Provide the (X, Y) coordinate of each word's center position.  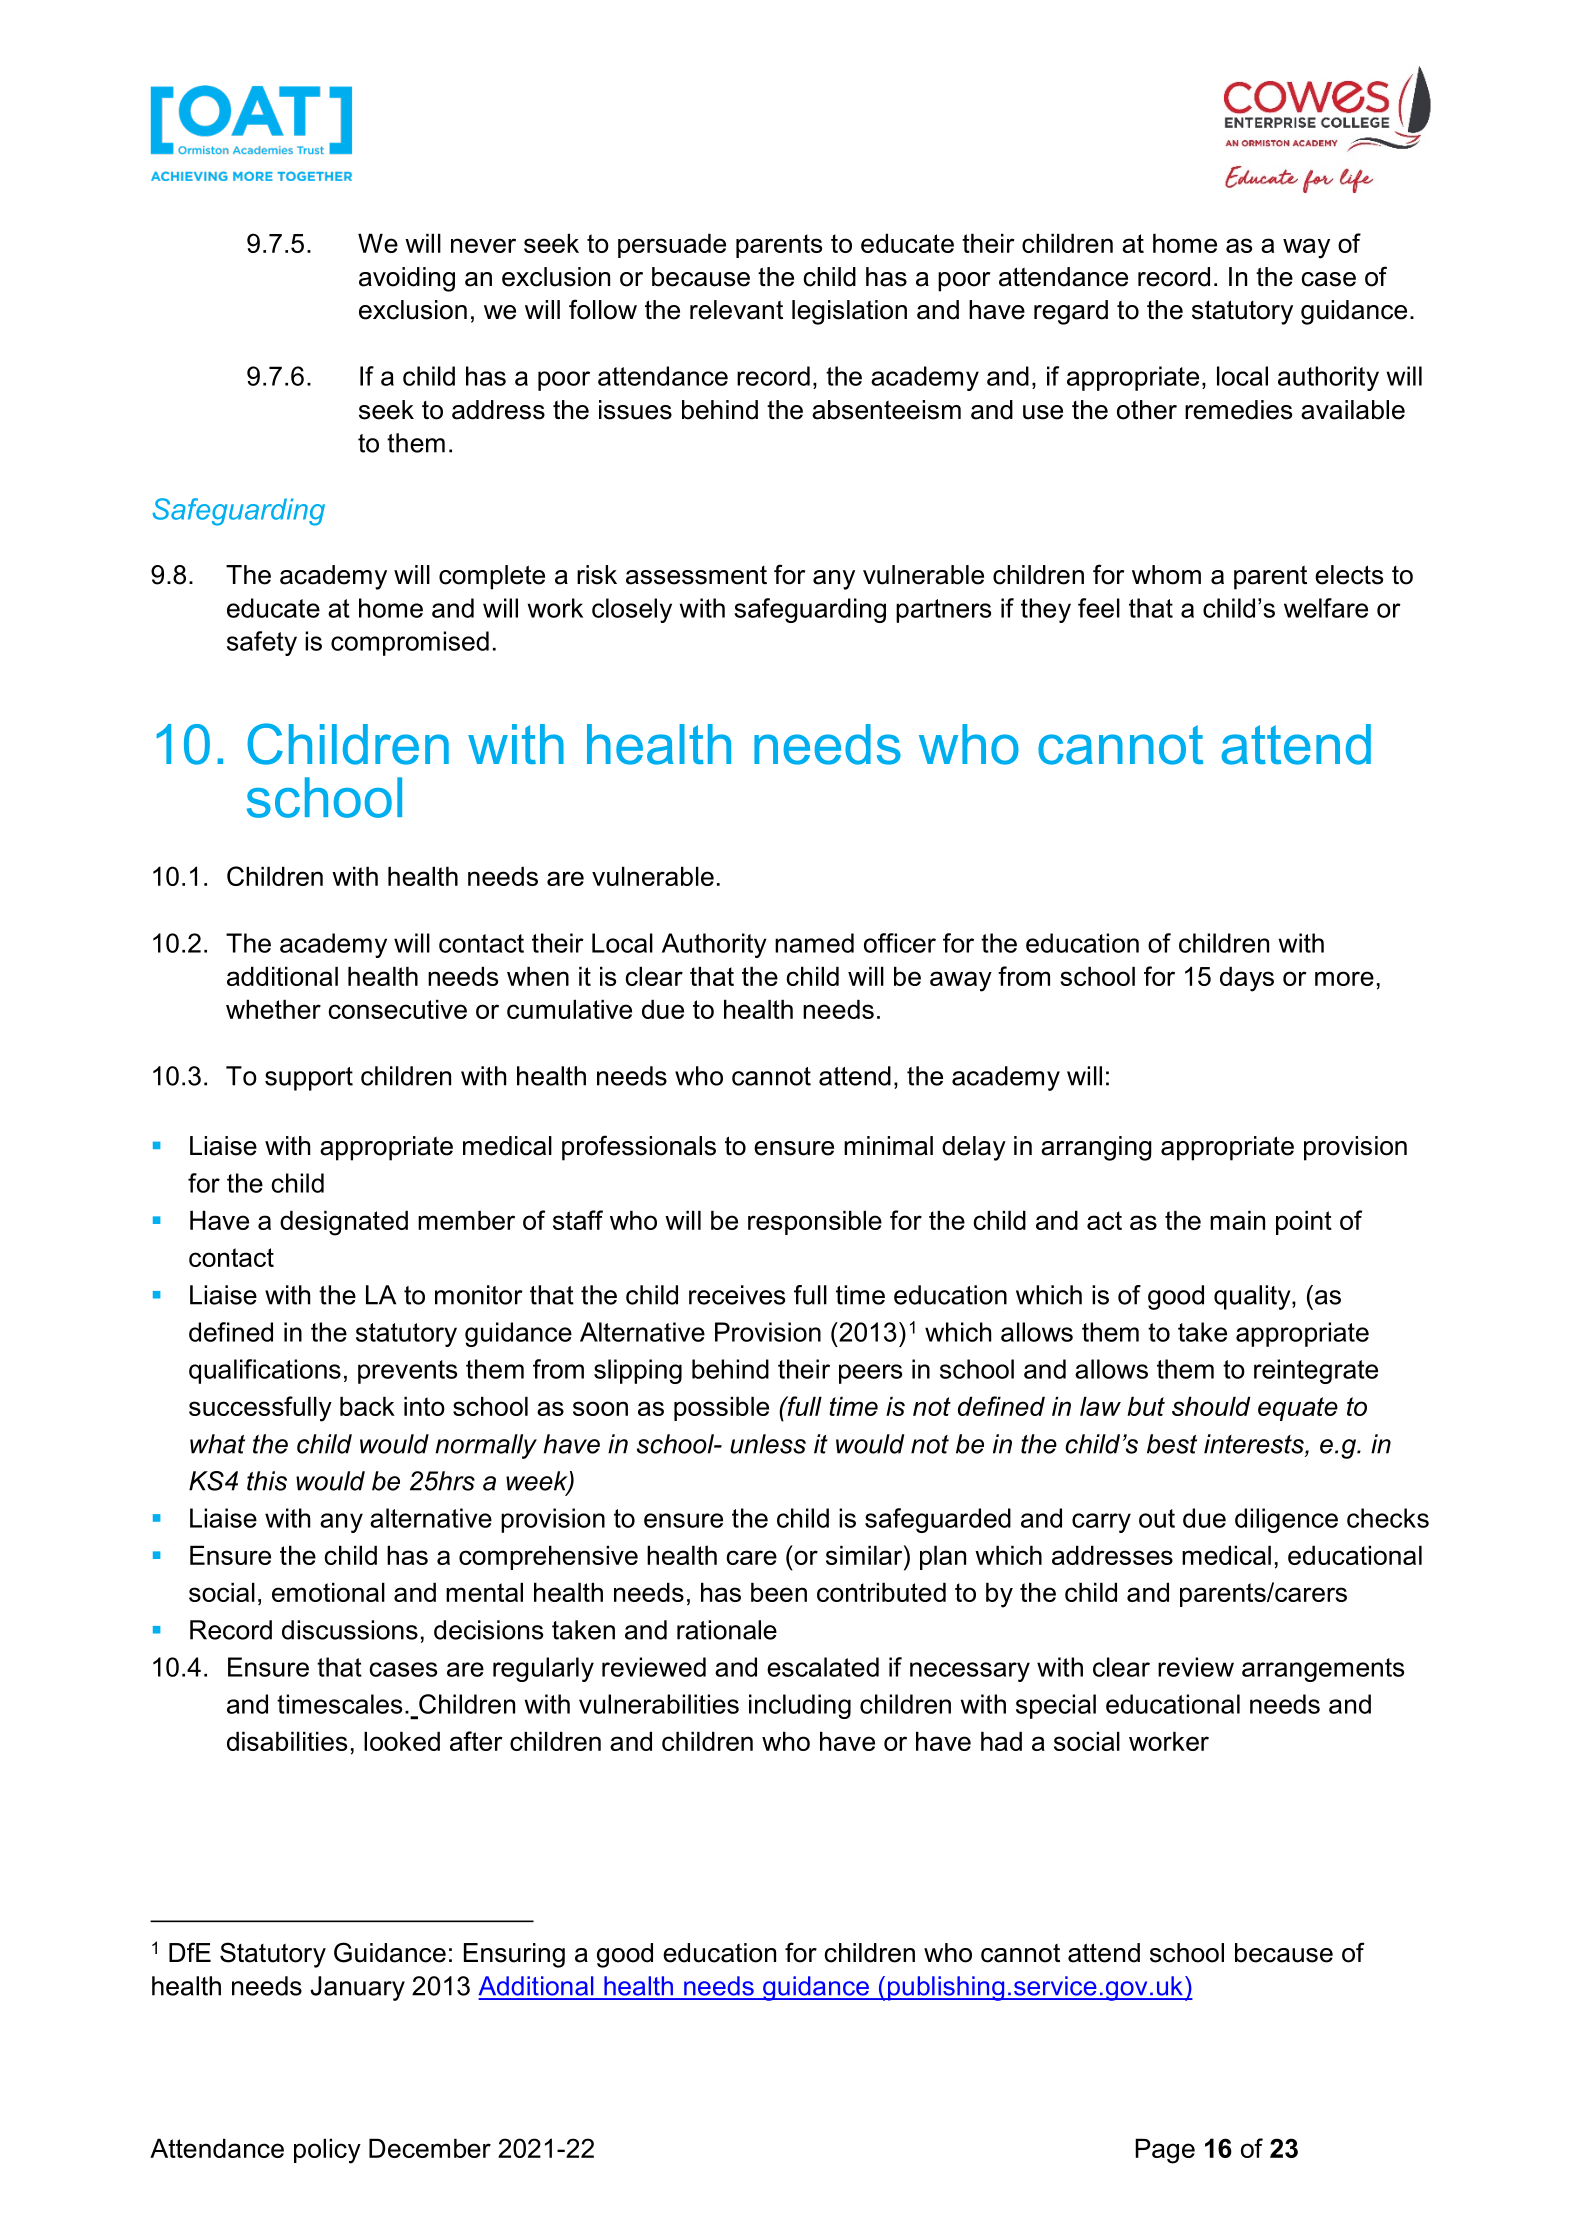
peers (870, 1374)
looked (402, 1741)
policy (327, 2151)
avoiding (407, 279)
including (800, 1706)
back (367, 1406)
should (1211, 1406)
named (814, 943)
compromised (410, 643)
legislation (849, 312)
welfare (1326, 608)
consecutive (398, 1009)
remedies (1238, 410)
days (1247, 979)
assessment (696, 575)
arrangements (1323, 1670)
